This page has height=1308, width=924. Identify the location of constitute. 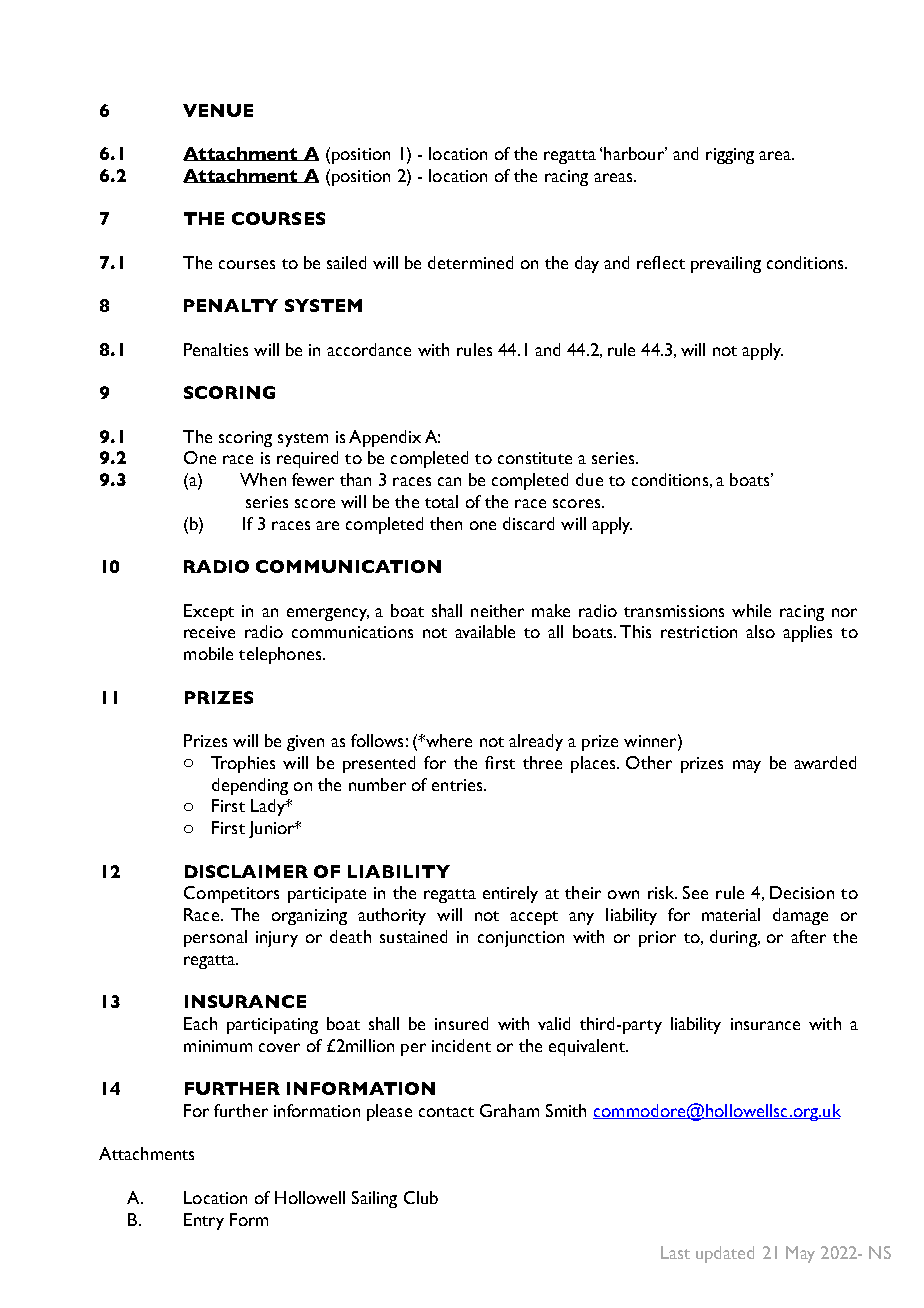
(535, 458).
